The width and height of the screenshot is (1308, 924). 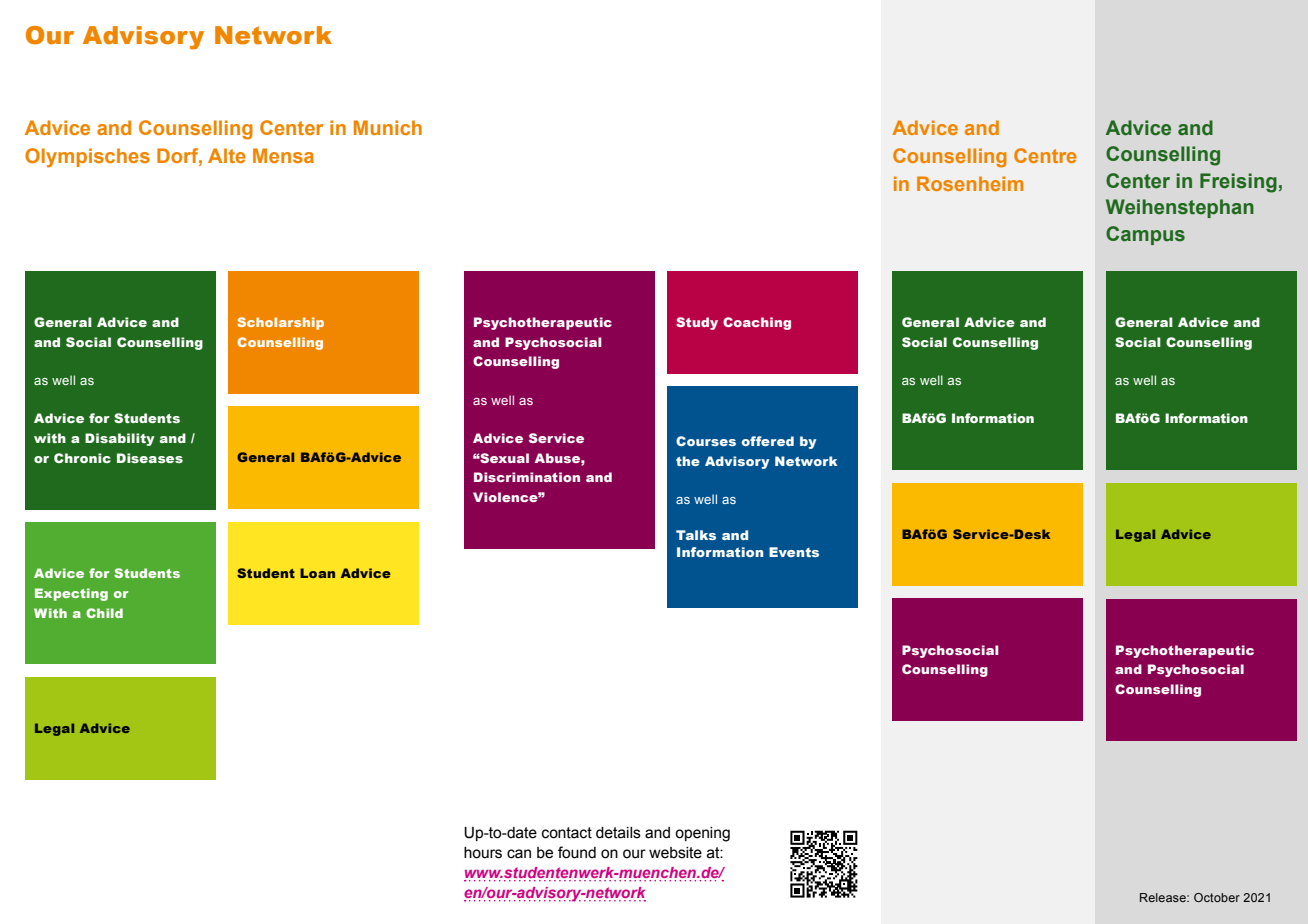 I want to click on Events, so click(x=794, y=552).
